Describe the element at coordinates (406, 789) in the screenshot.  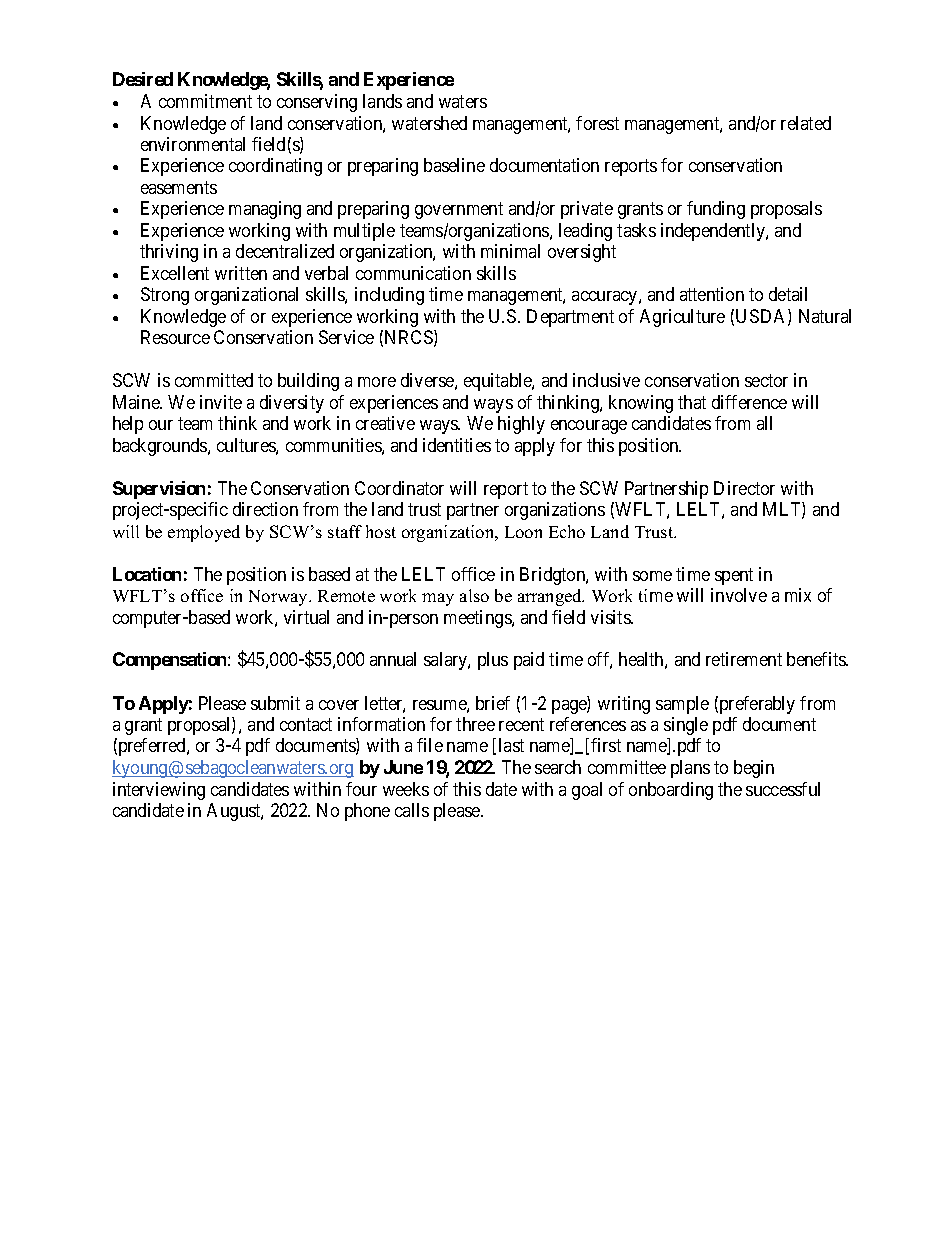
I see `weeks` at that location.
